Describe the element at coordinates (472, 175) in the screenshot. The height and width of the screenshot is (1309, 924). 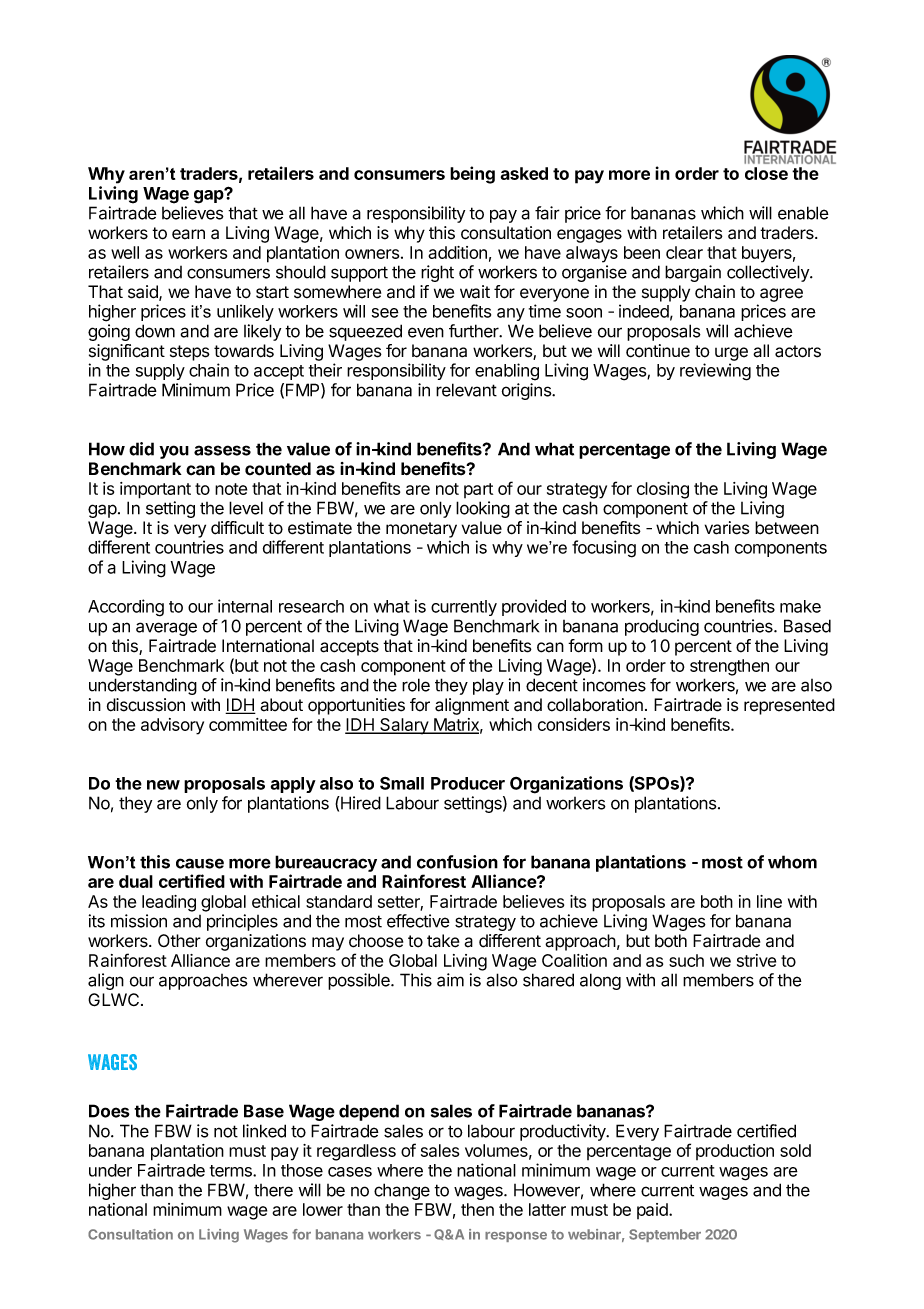
I see `being` at that location.
